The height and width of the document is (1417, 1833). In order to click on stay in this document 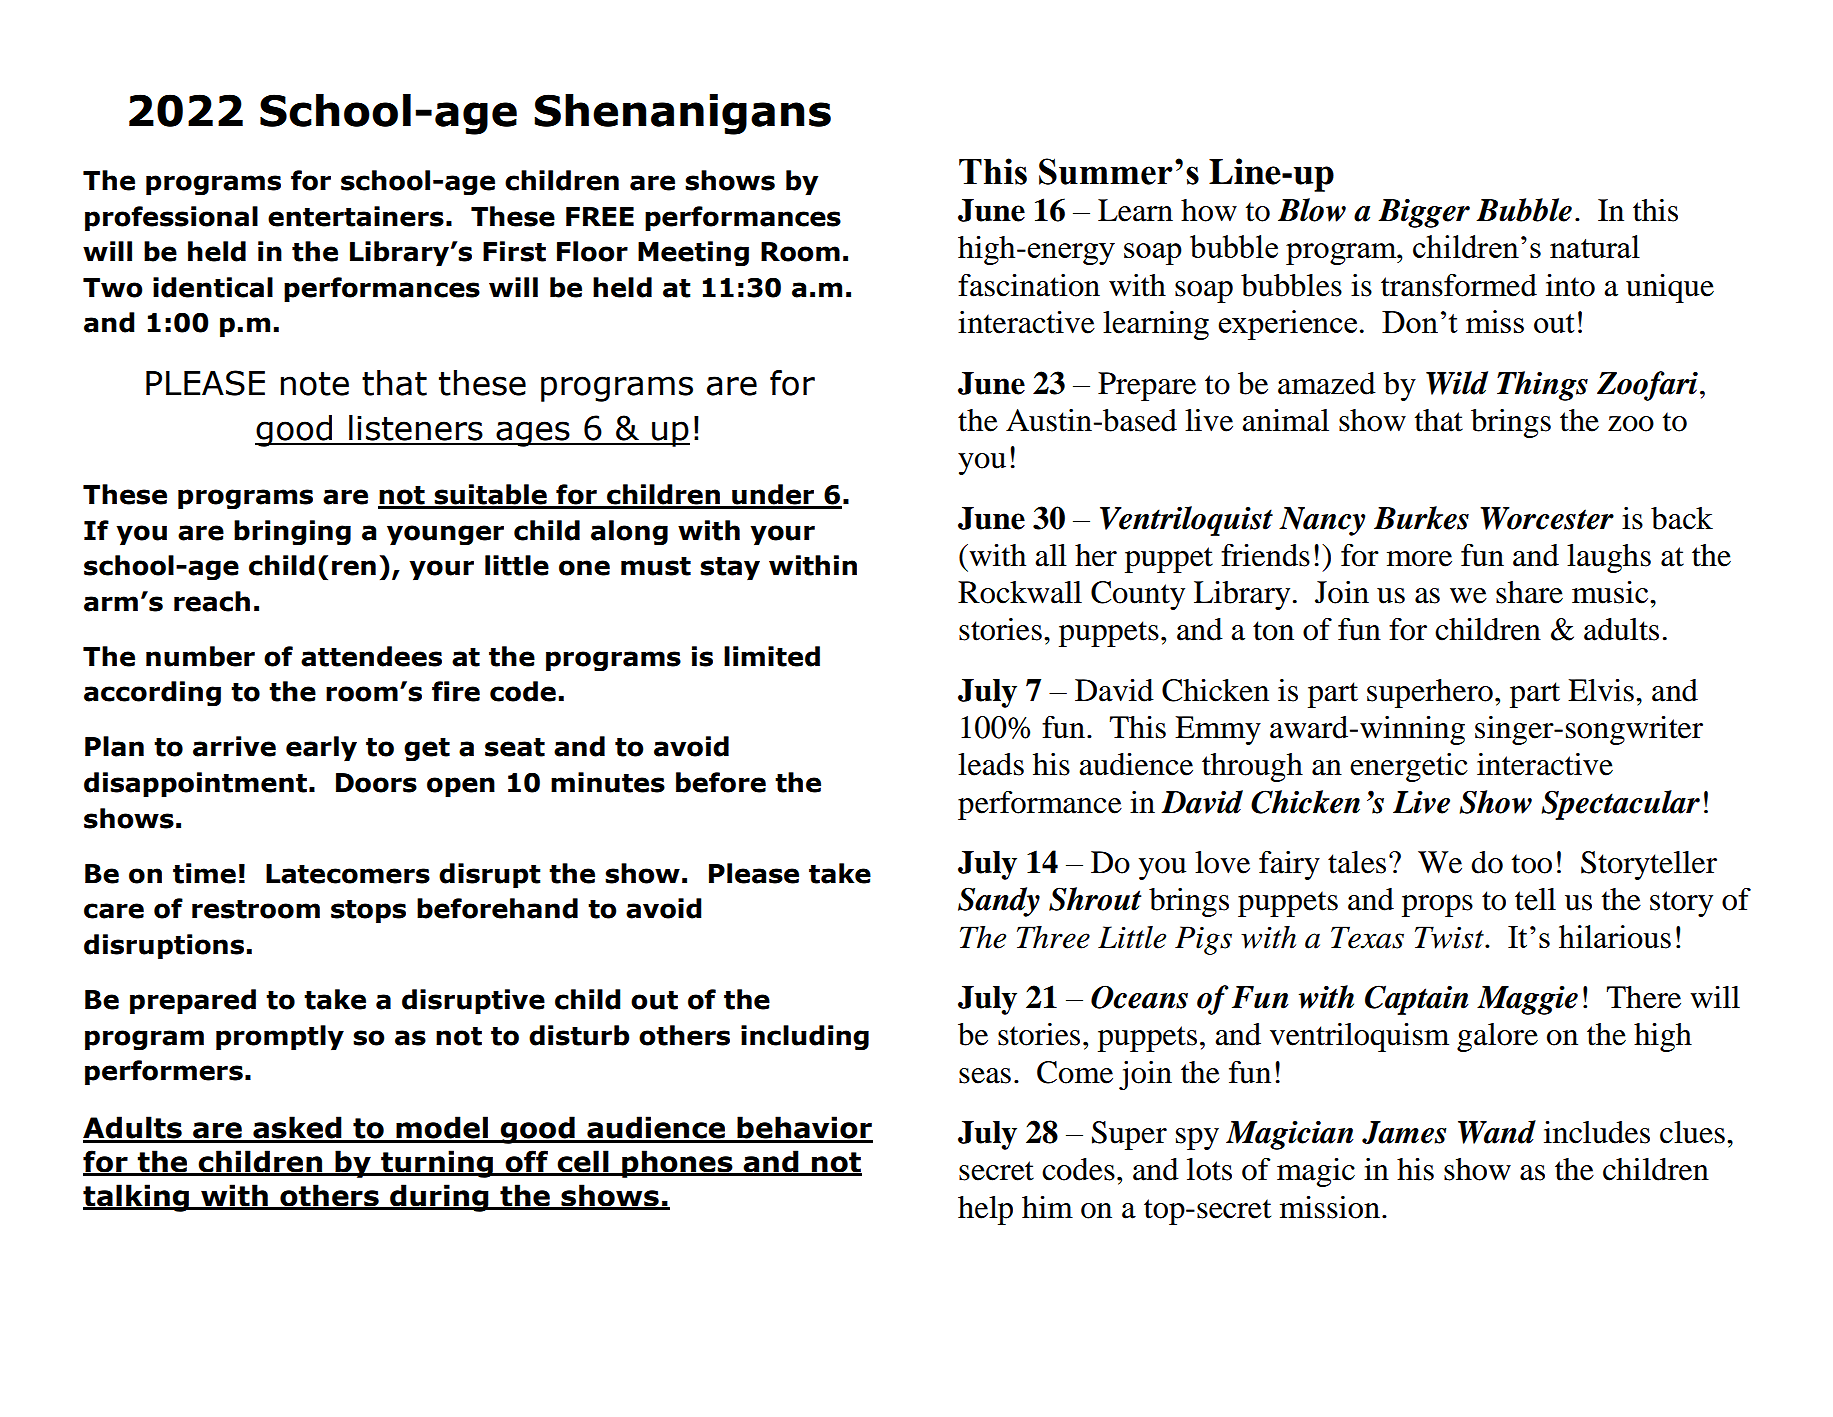, I will do `click(730, 569)`.
